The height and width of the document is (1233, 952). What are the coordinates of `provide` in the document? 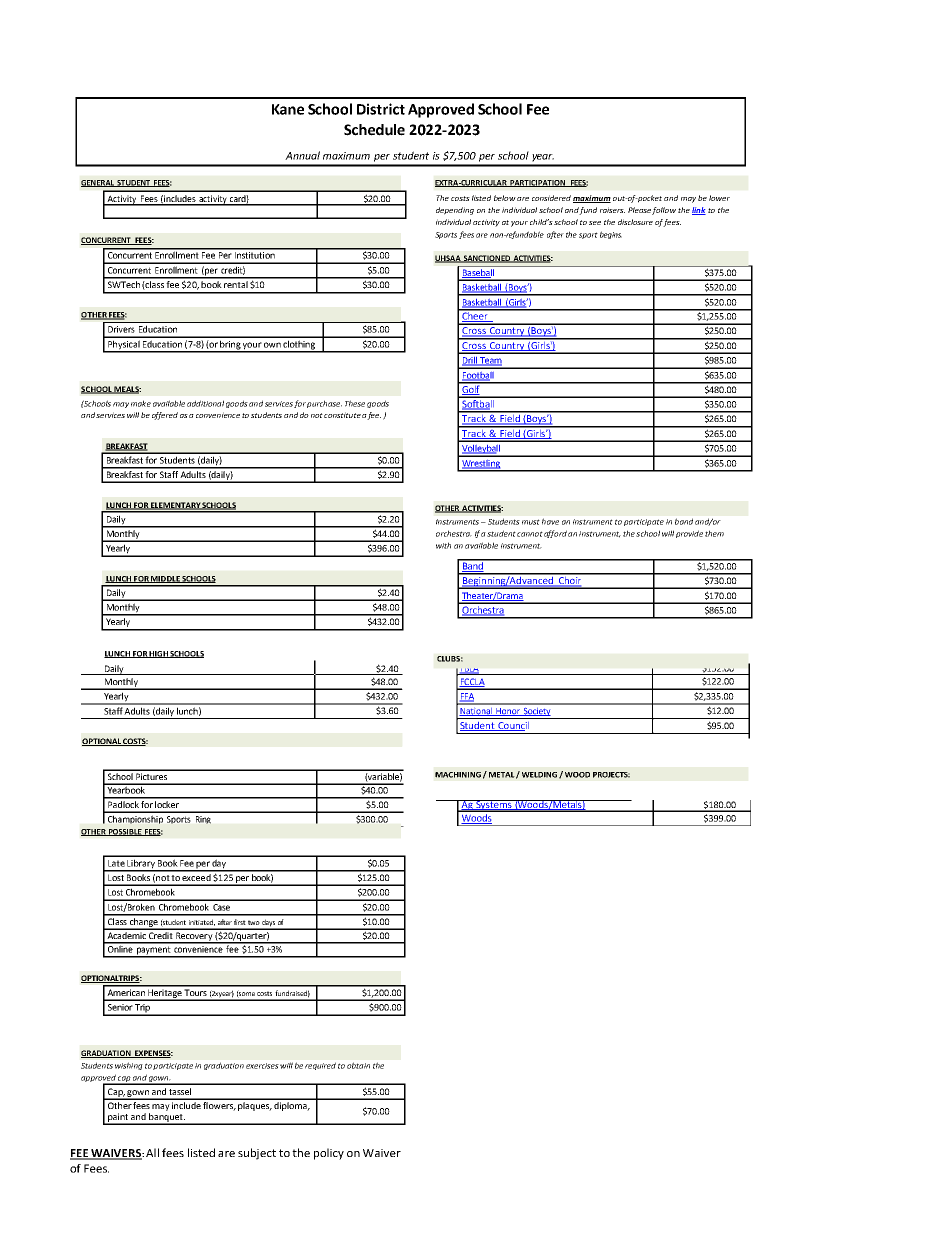 It's located at (689, 534).
